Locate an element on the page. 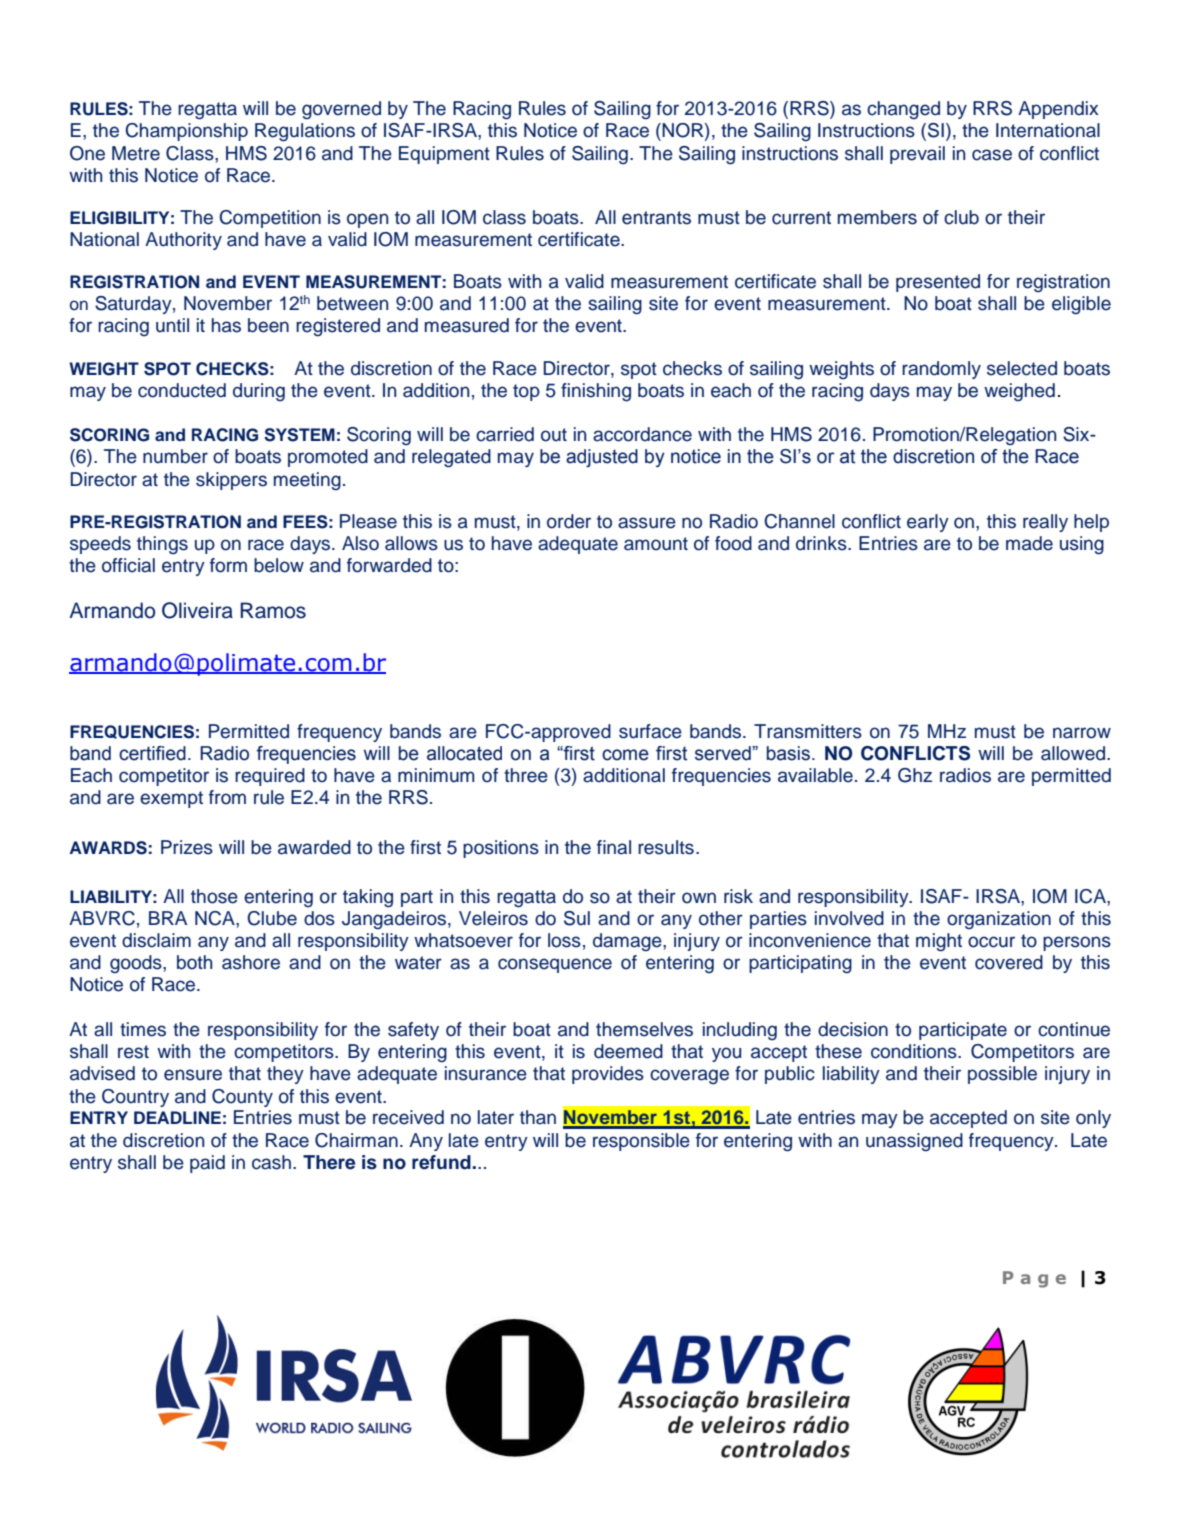 The image size is (1181, 1528). Championship is located at coordinates (186, 132).
